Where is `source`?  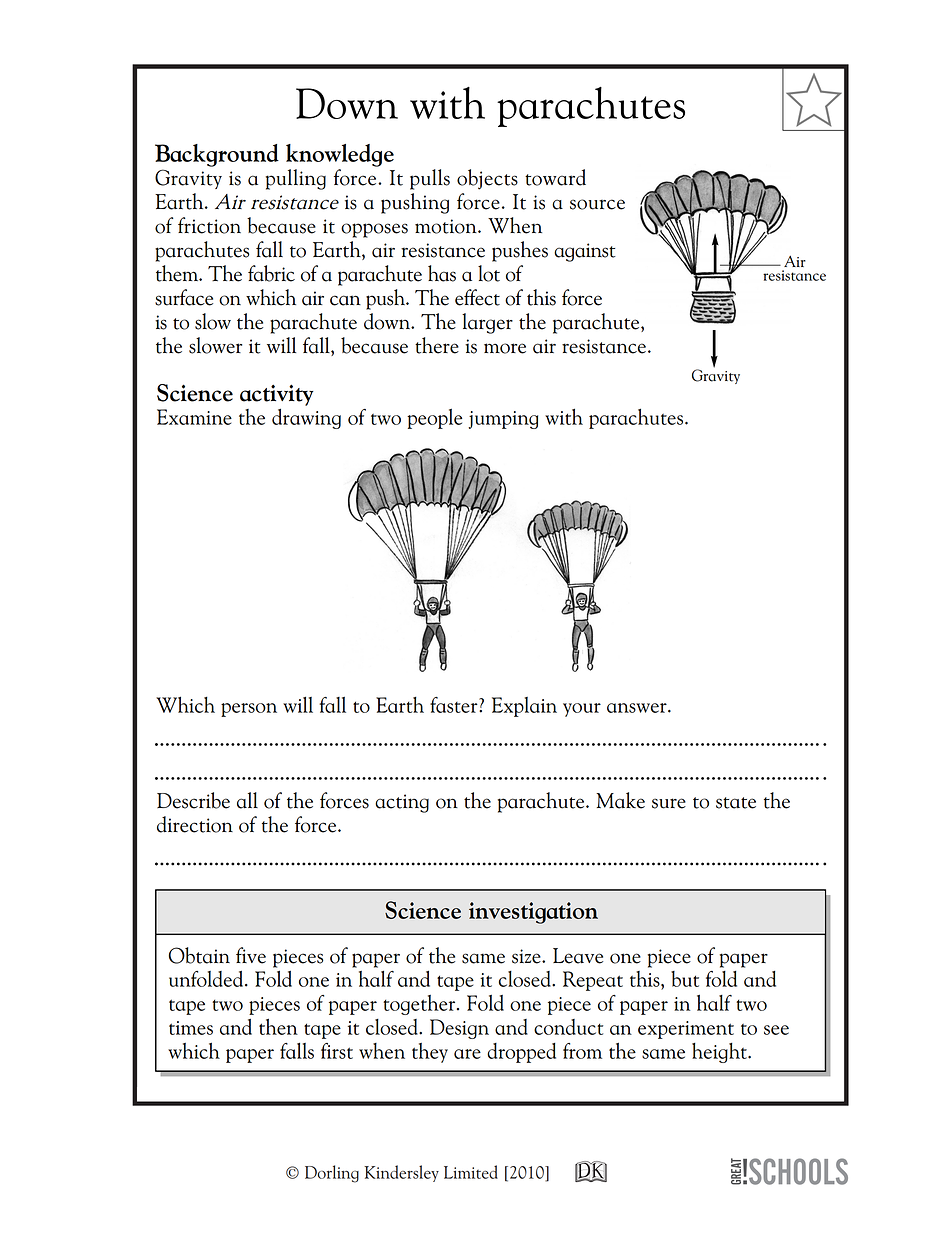 source is located at coordinates (597, 204).
